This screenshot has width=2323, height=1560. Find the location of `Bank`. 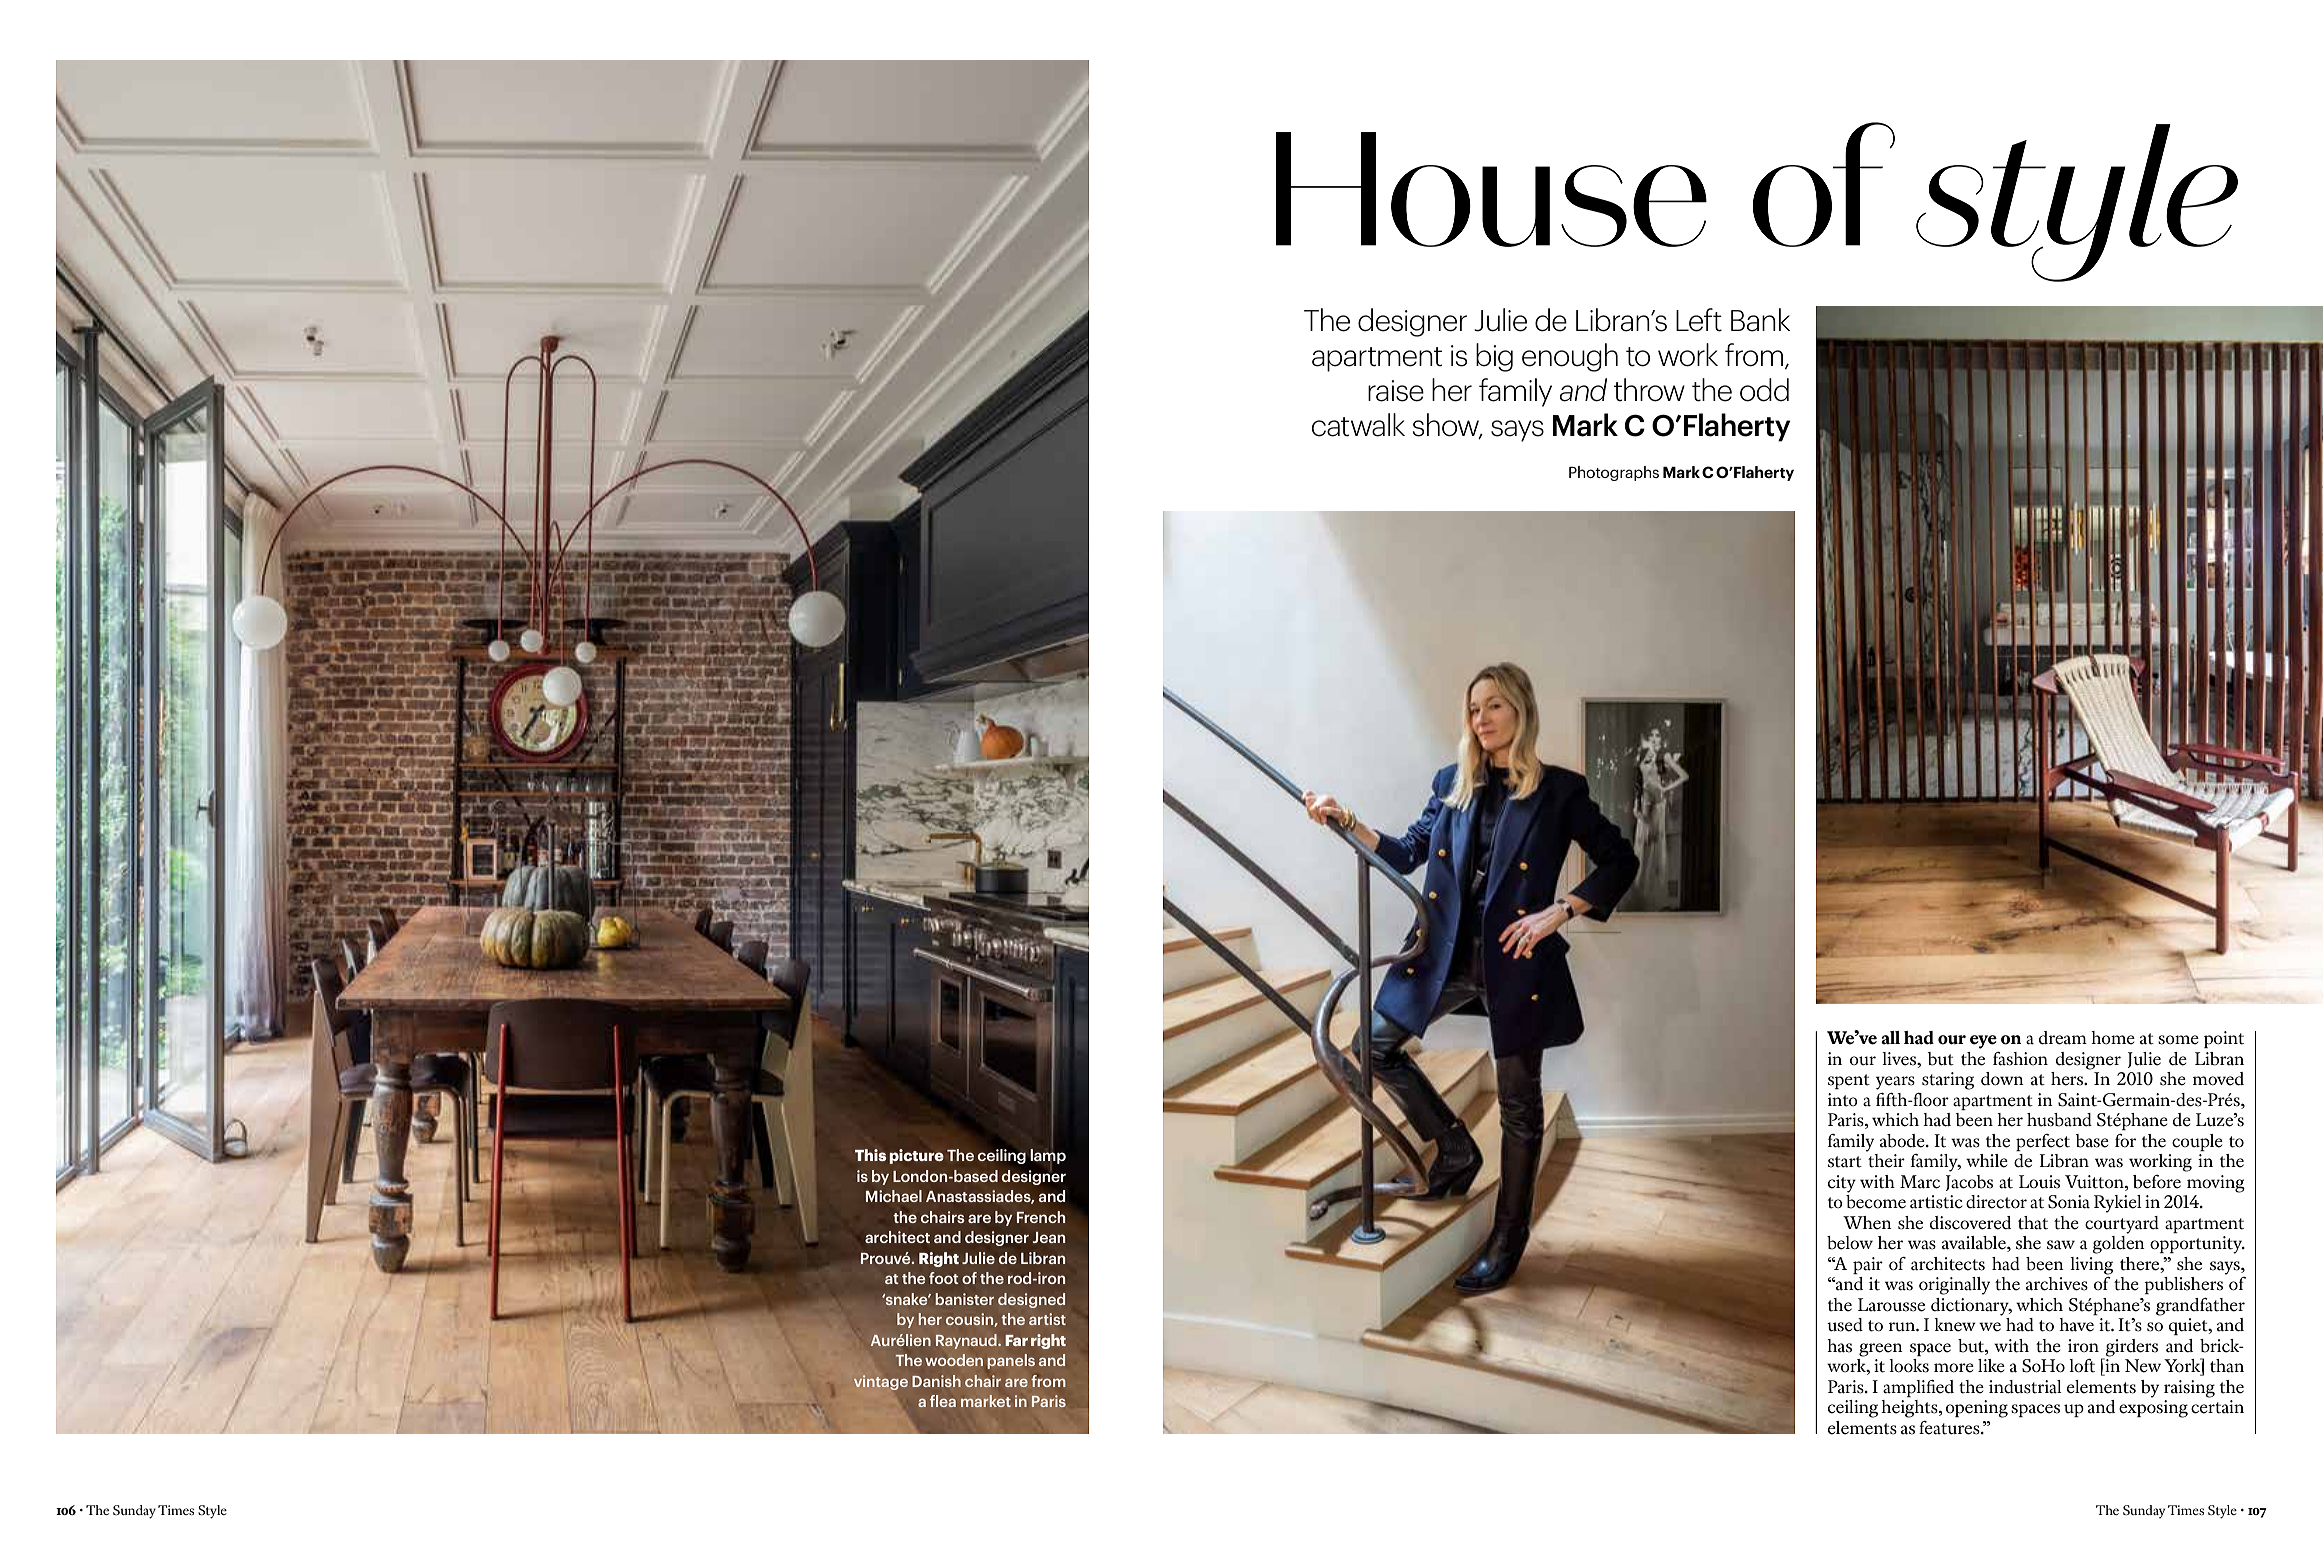

Bank is located at coordinates (1760, 320).
